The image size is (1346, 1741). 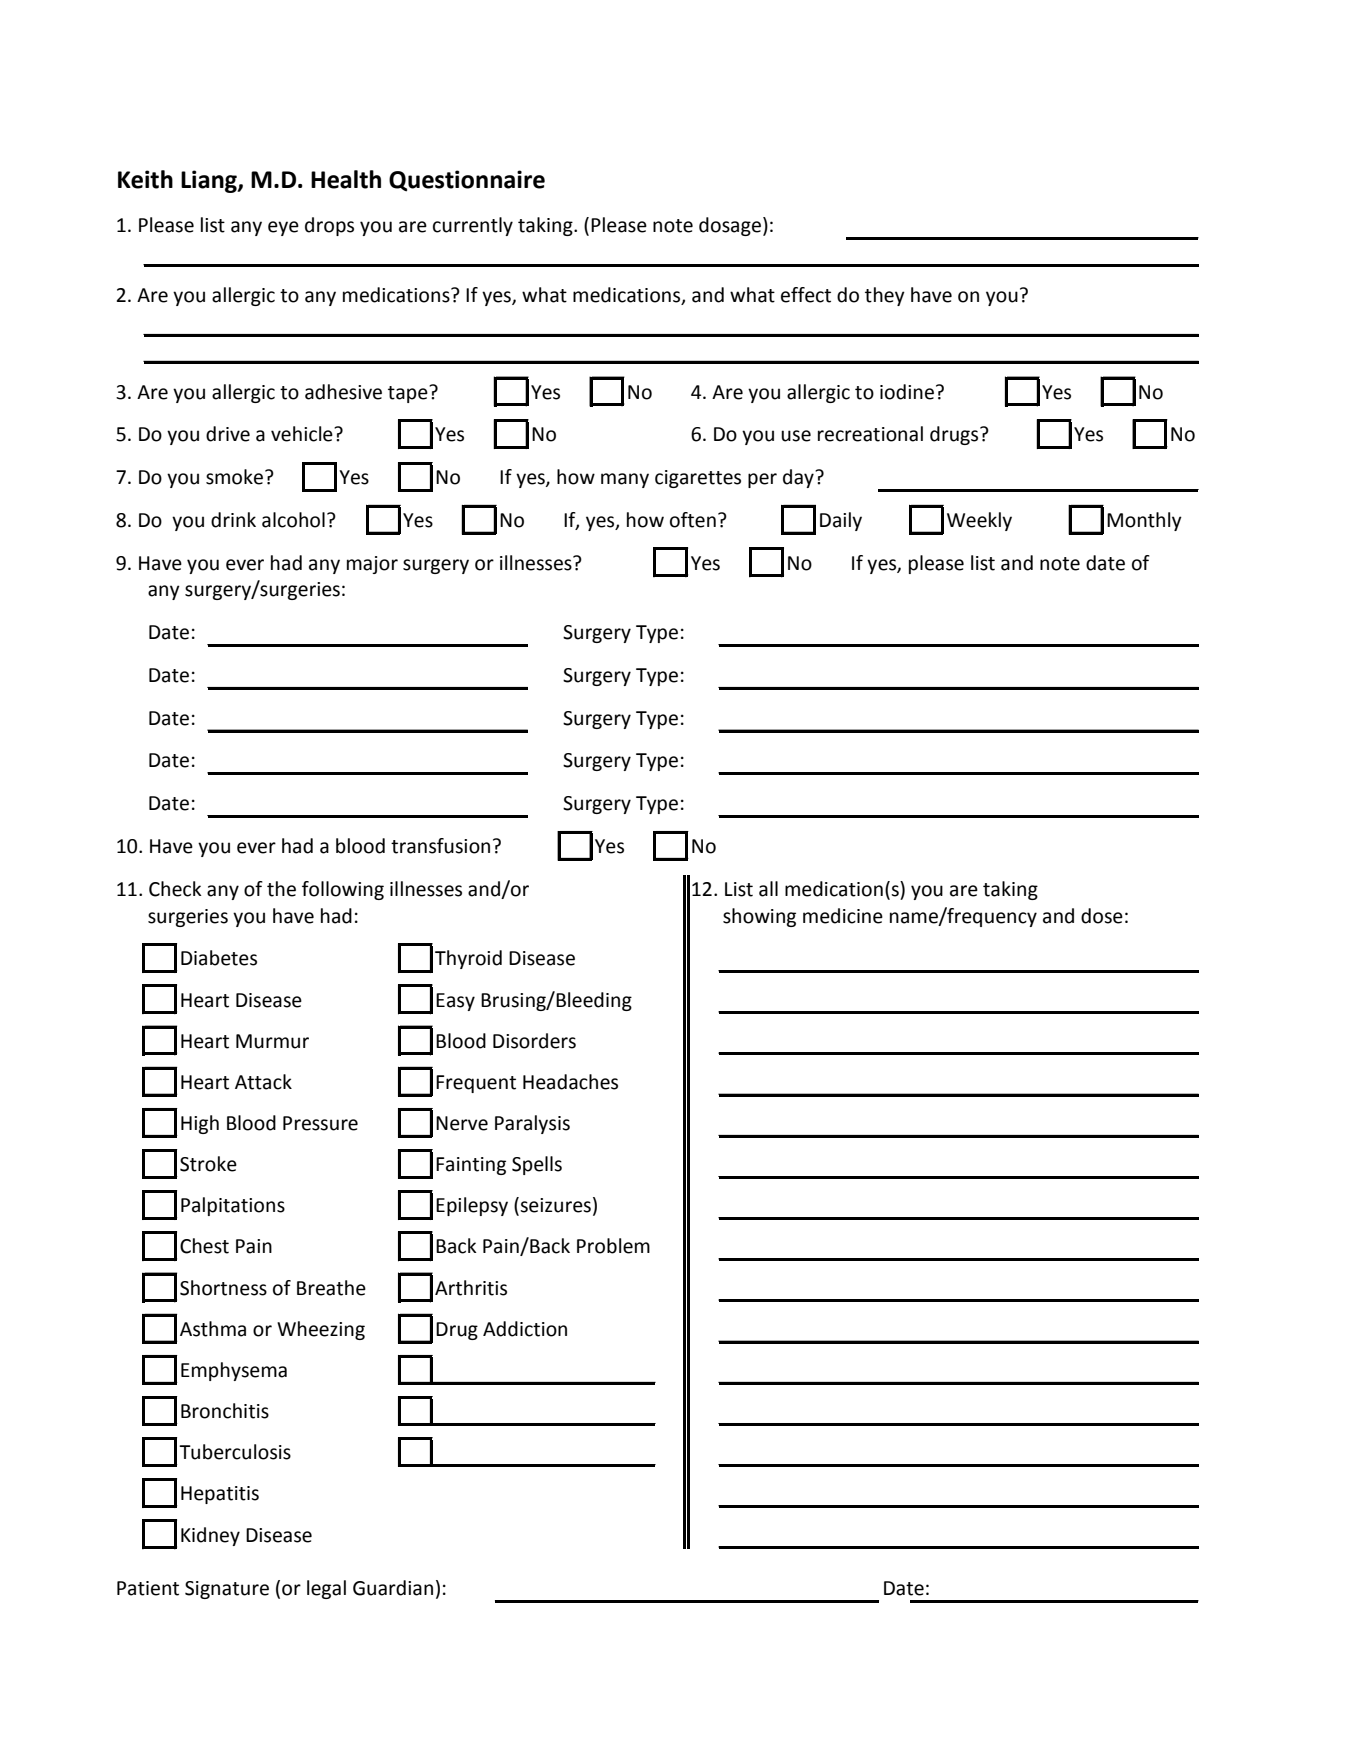 I want to click on Signature, so click(x=227, y=1590).
